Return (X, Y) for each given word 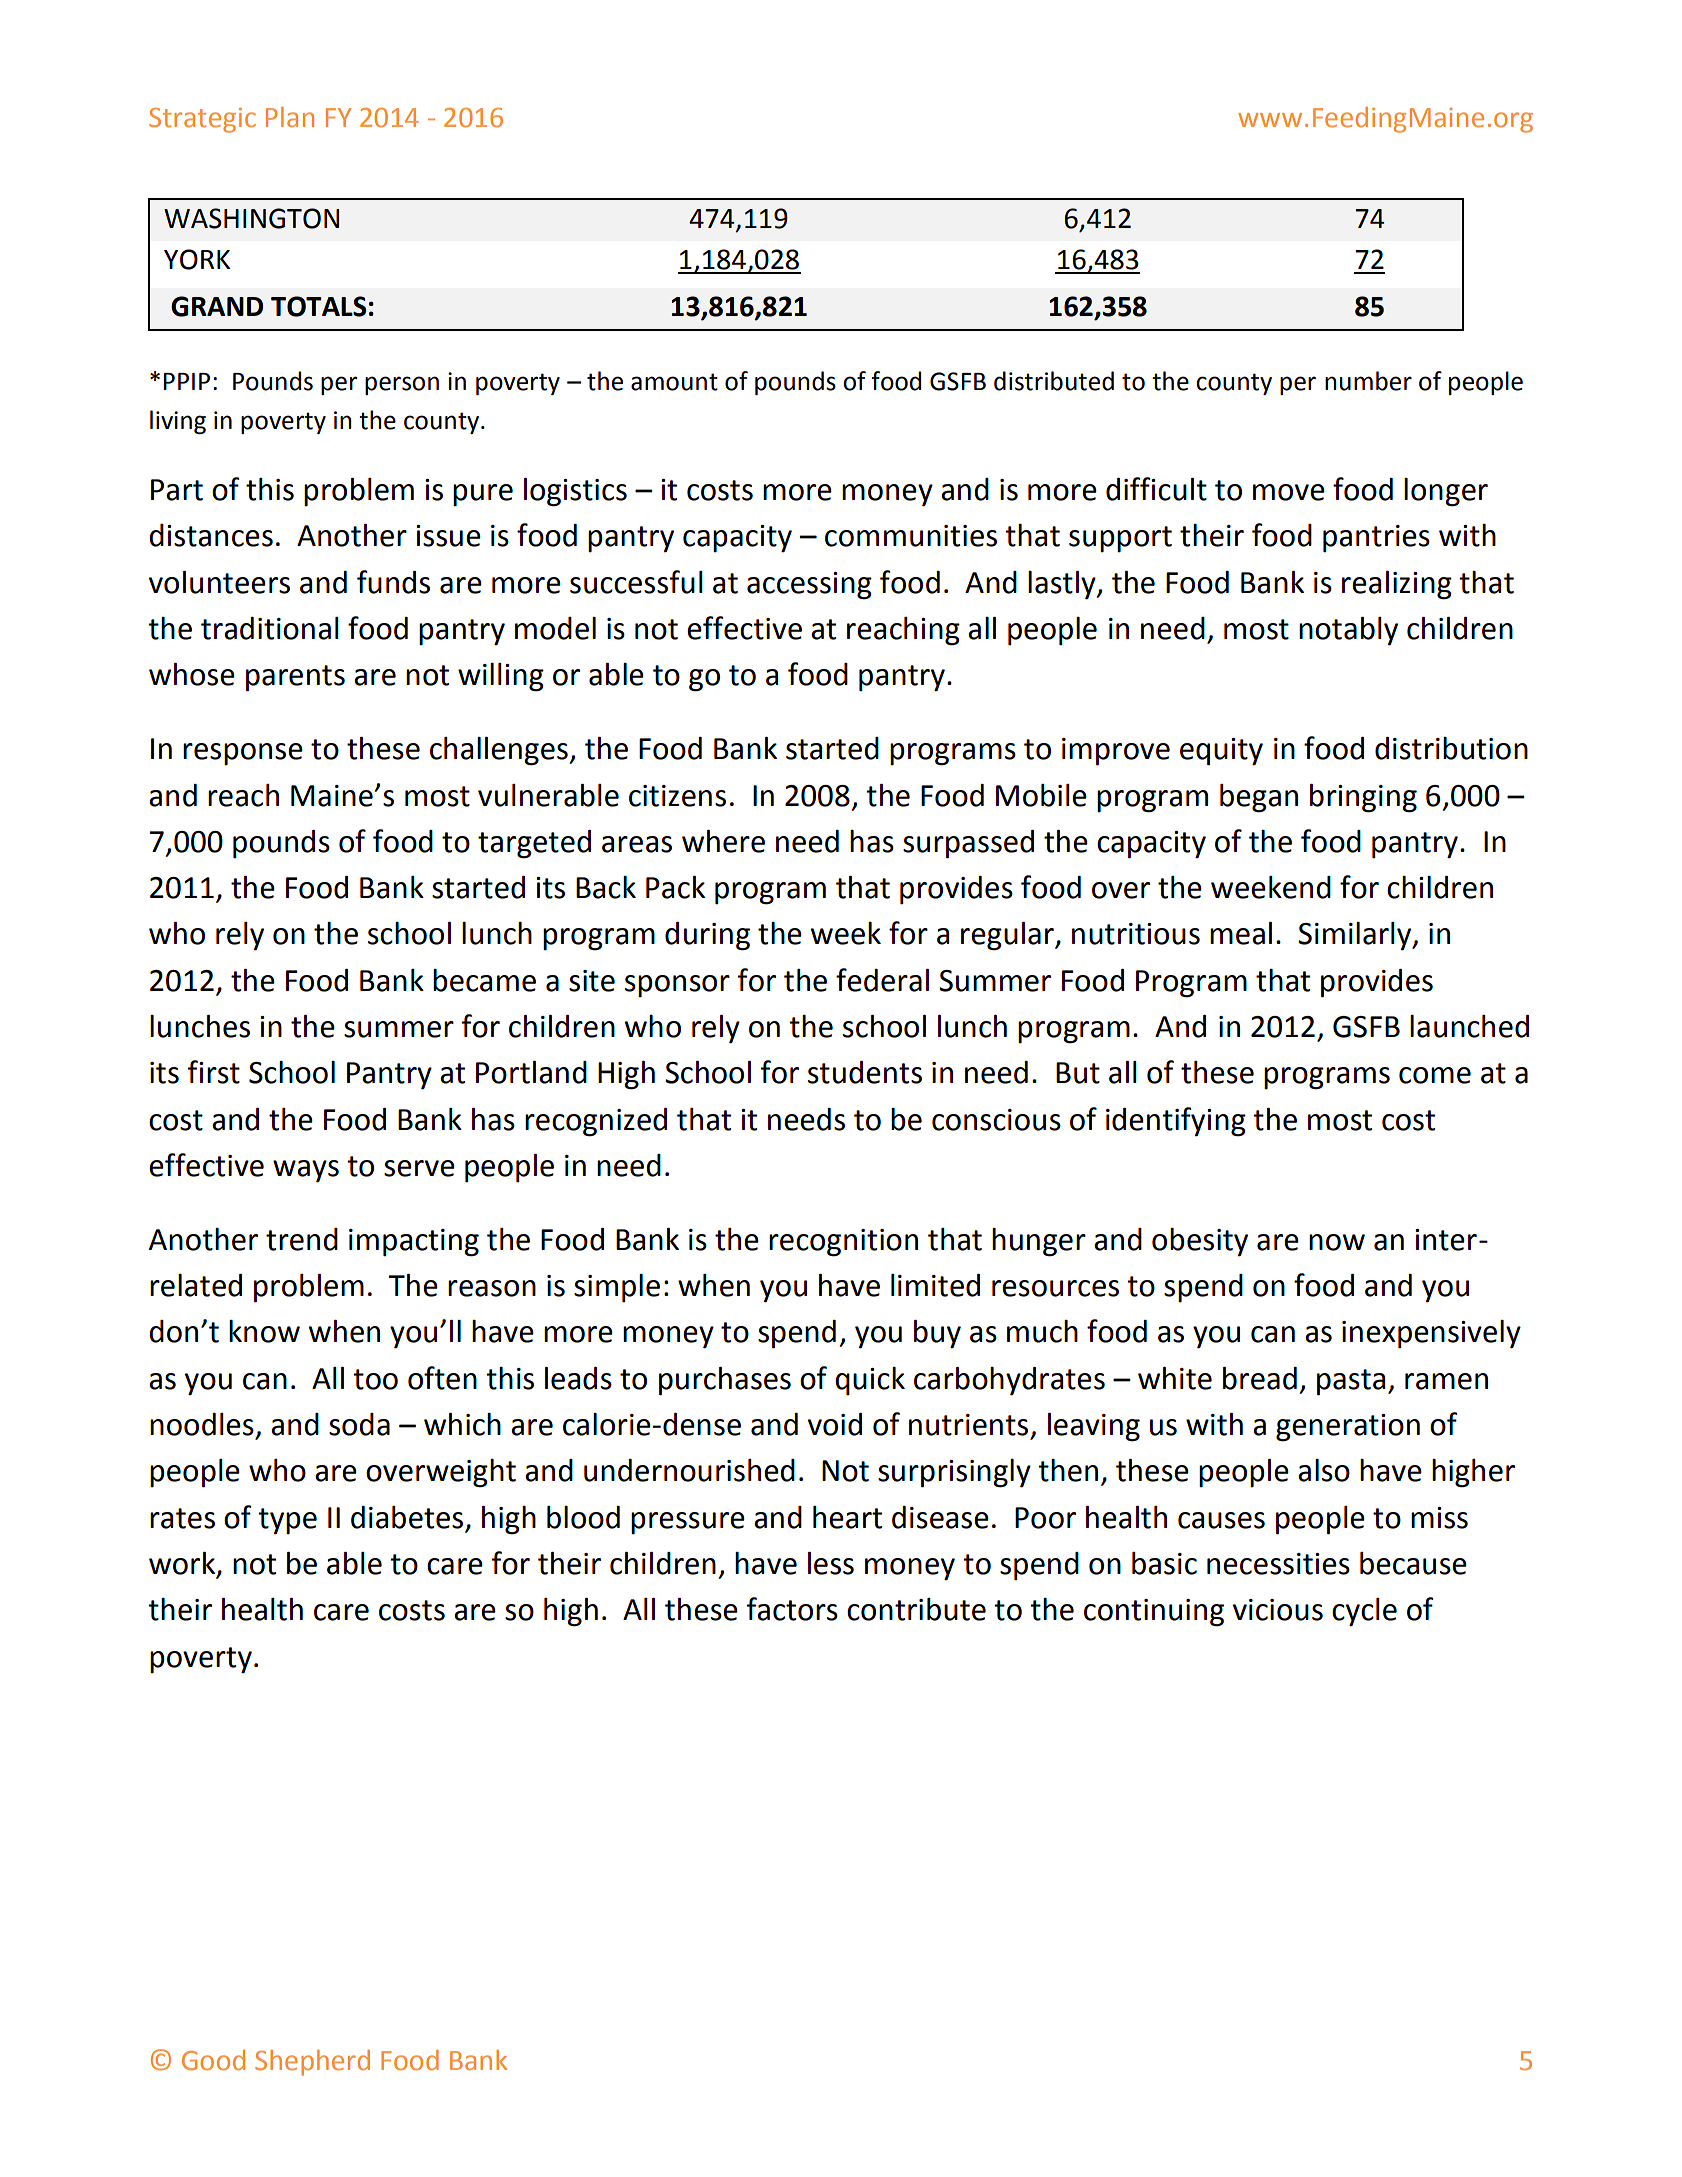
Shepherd (312, 2063)
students (865, 1072)
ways (306, 1171)
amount (674, 382)
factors (792, 1609)
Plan (290, 117)
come (1435, 1075)
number (1368, 381)
